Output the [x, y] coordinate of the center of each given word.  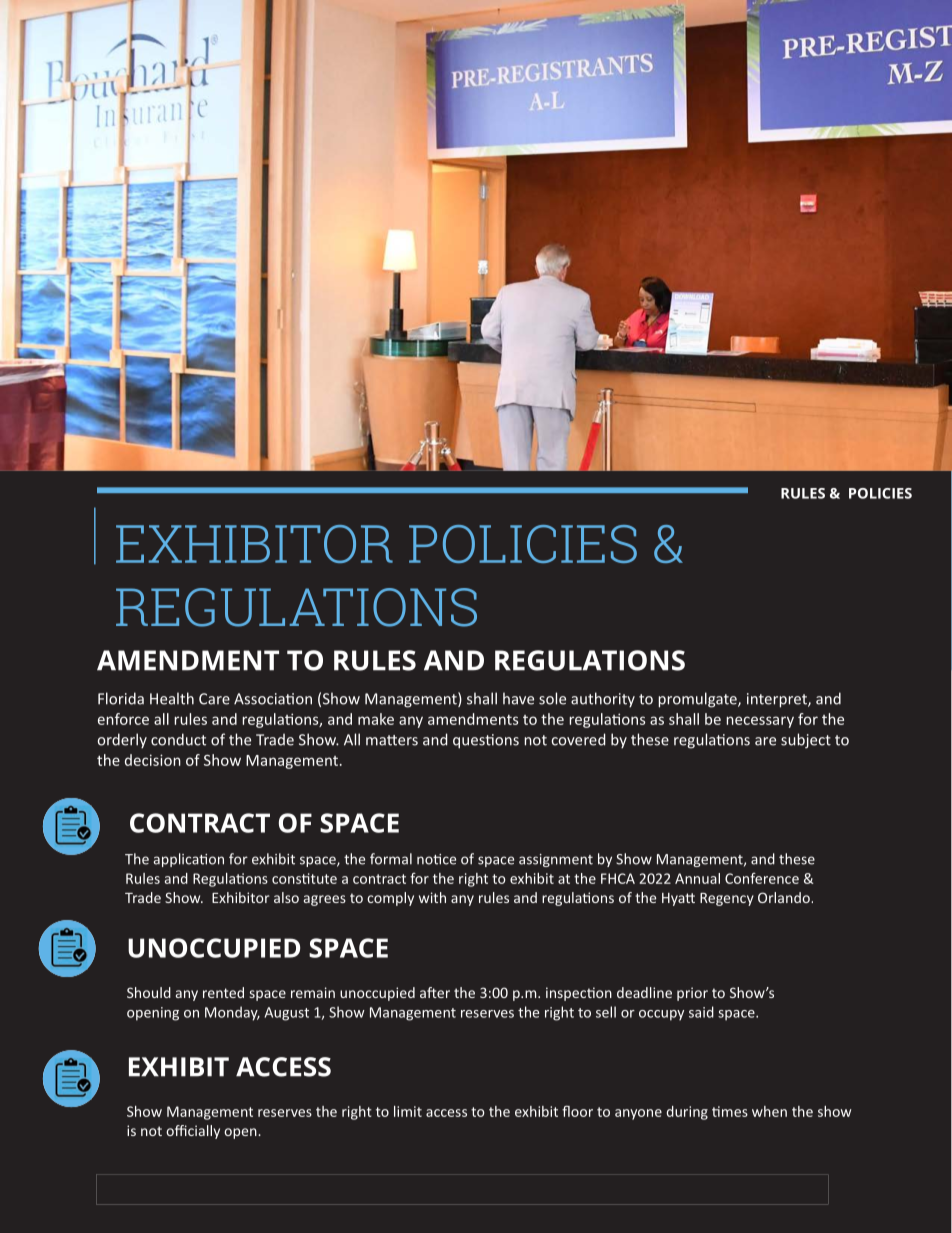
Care [214, 699]
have [518, 698]
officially [193, 1132]
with [432, 897]
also [286, 897]
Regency [727, 899]
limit [408, 1111]
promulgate [698, 700]
